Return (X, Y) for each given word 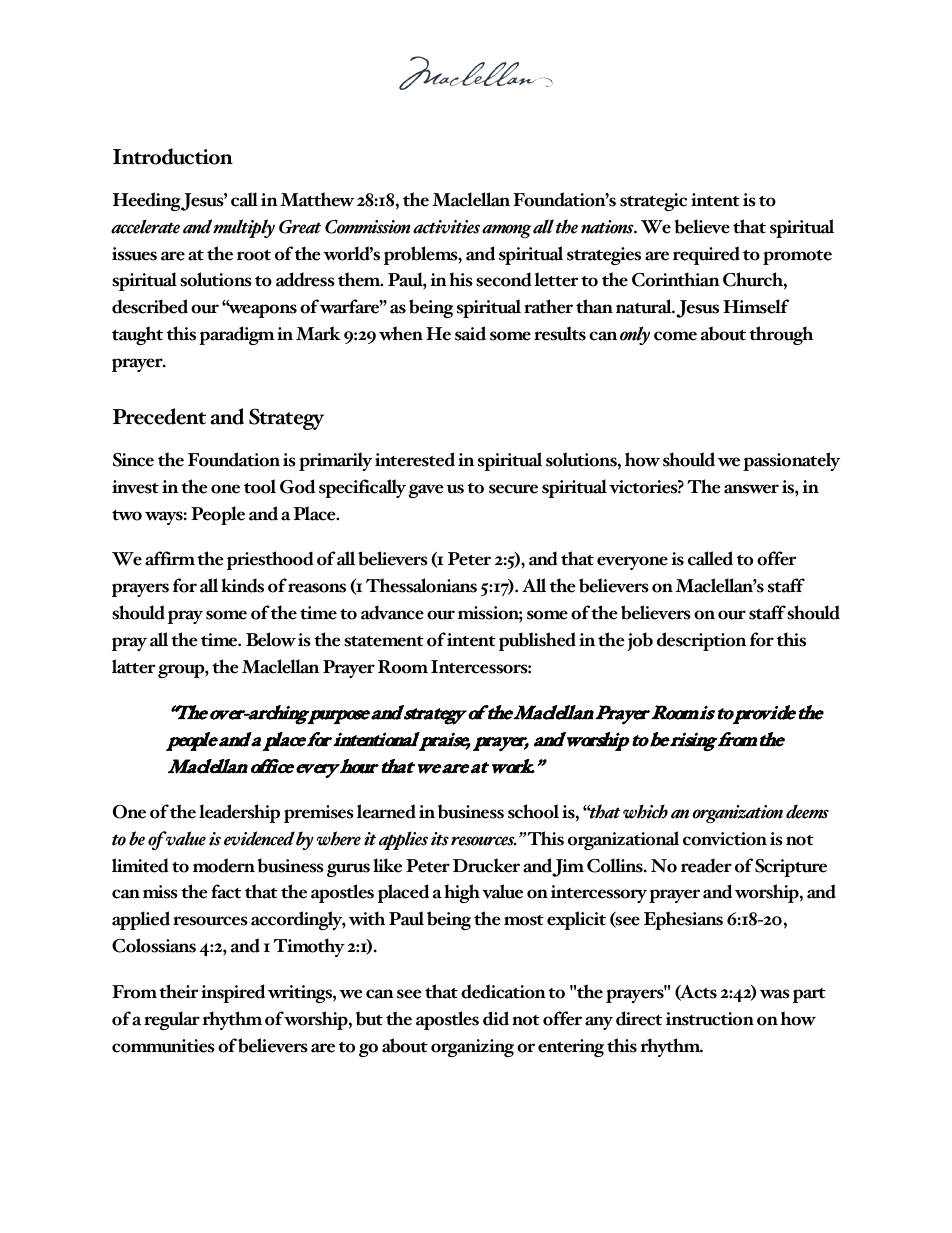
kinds (242, 585)
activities (446, 227)
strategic (653, 202)
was (775, 994)
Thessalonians (421, 585)
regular (172, 1020)
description (701, 641)
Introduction (173, 156)
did (496, 1018)
